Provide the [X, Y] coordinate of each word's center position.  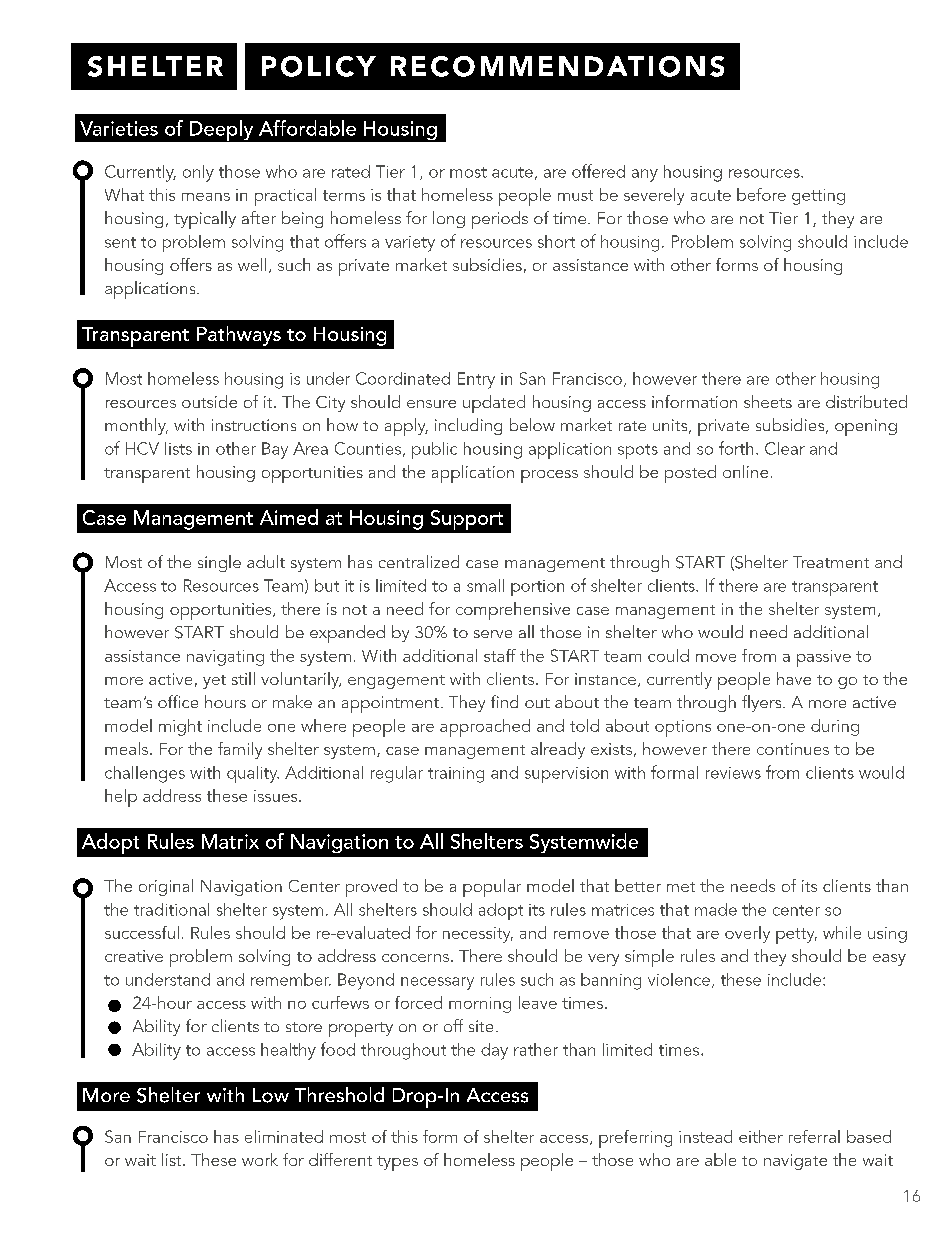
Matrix [230, 841]
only [198, 173]
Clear [785, 448]
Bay [275, 450]
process [549, 476]
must [575, 195]
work [260, 1159]
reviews [733, 773]
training [456, 775]
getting [818, 197]
